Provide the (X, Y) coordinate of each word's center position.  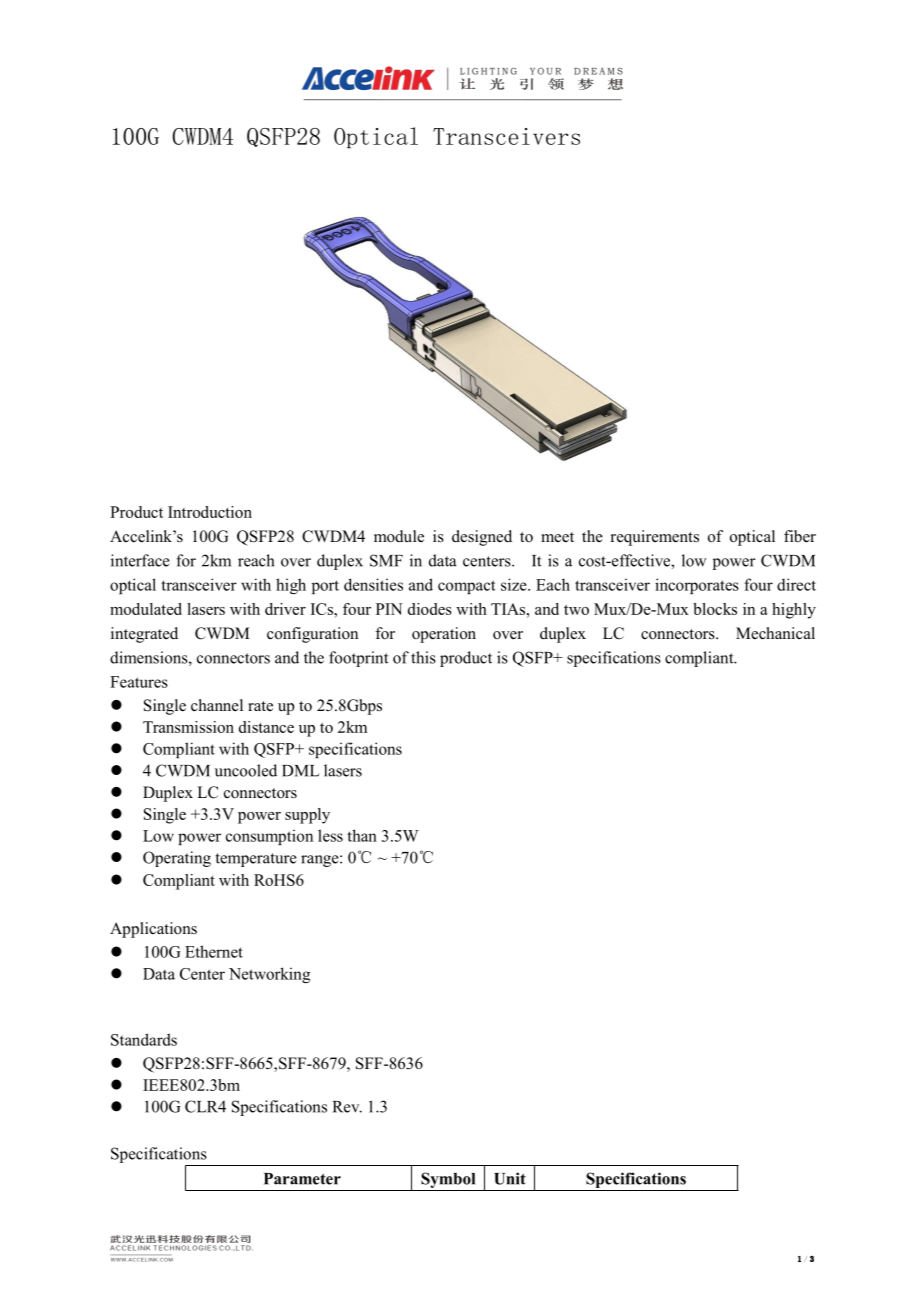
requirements (655, 538)
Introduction (210, 512)
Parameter (302, 1179)
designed (482, 538)
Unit (510, 1178)
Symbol (448, 1180)
